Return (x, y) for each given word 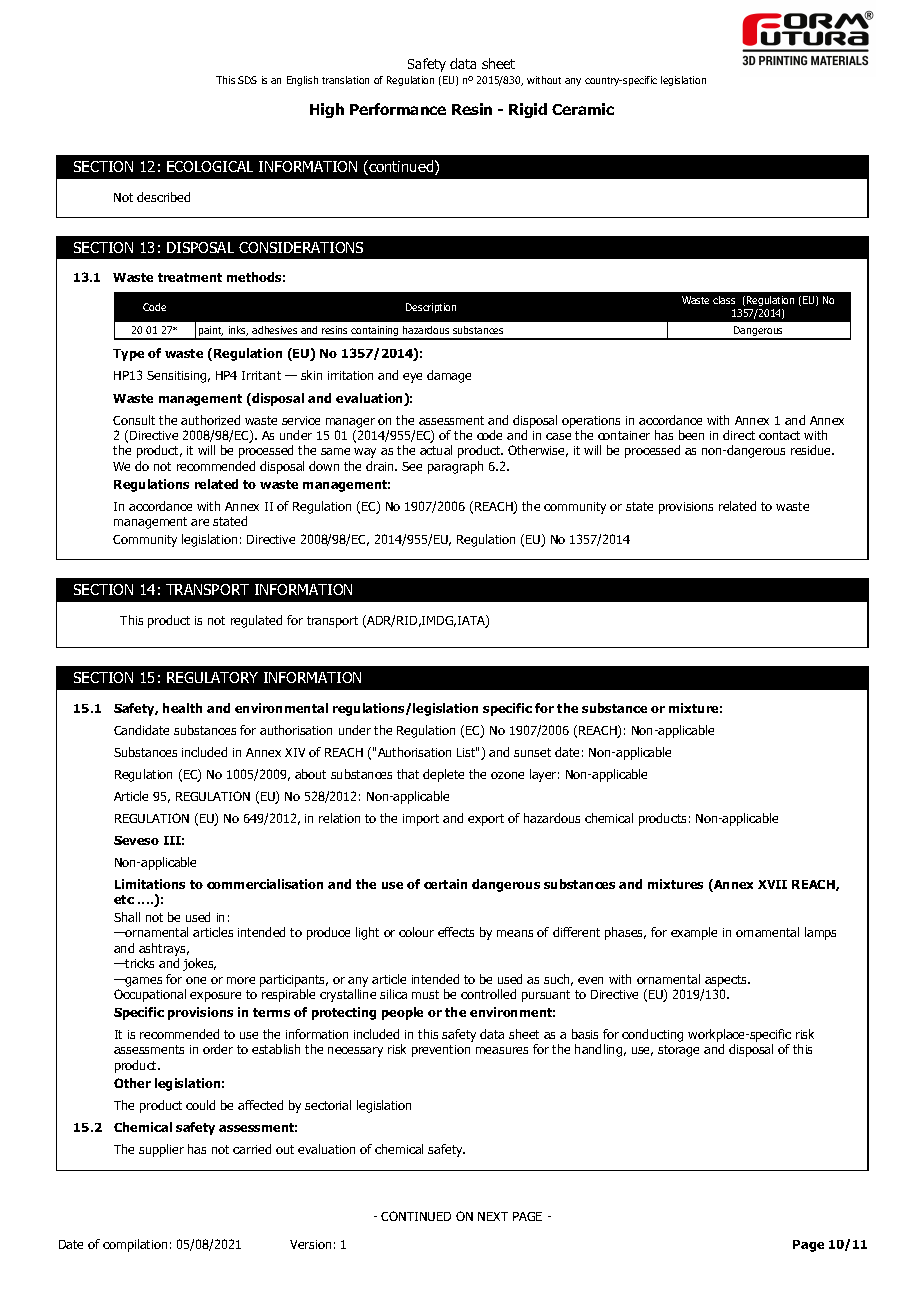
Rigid (528, 110)
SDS (247, 80)
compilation (135, 1245)
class (724, 300)
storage (678, 1051)
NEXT (493, 1216)
